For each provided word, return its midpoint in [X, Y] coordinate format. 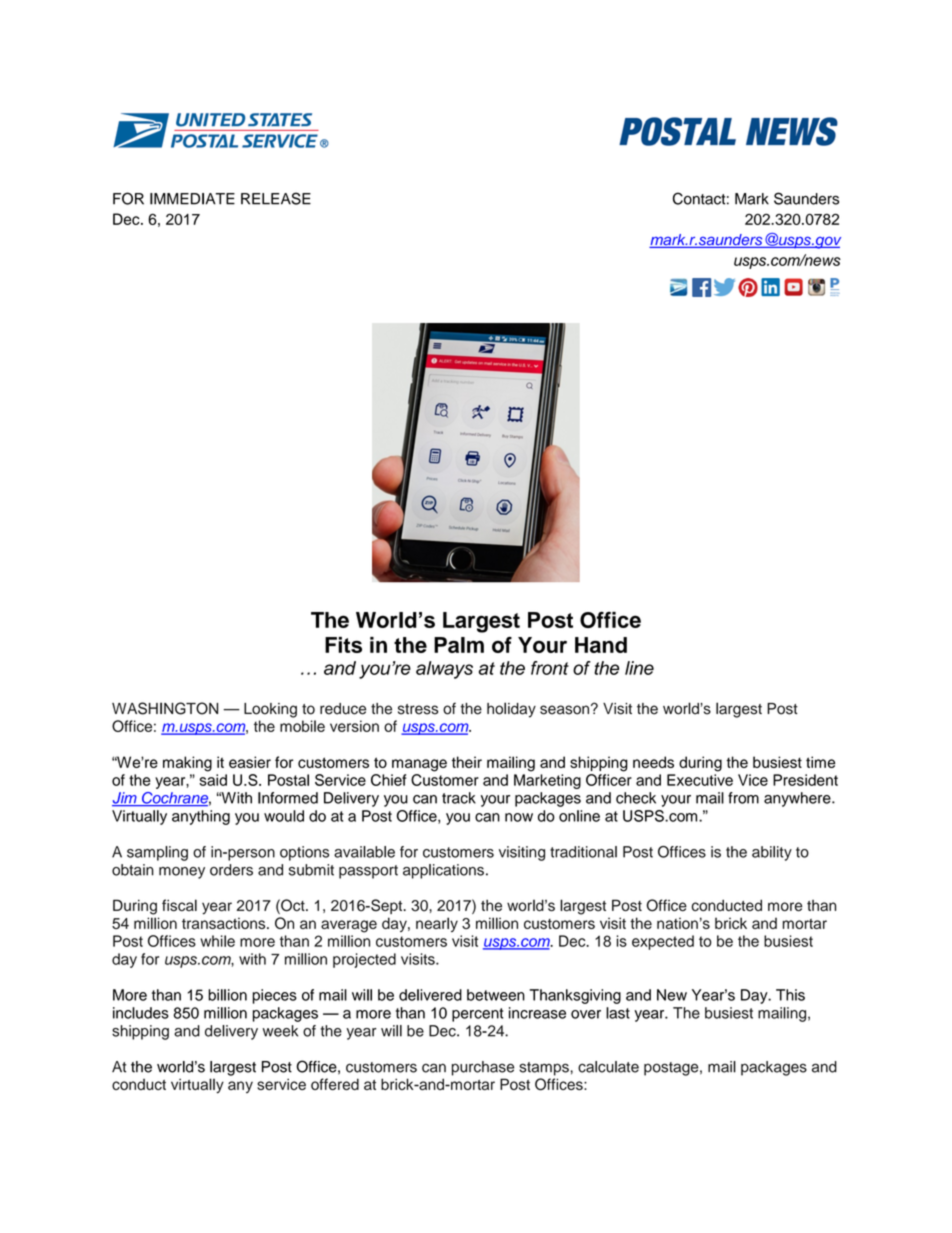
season [566, 709]
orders [231, 870]
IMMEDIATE [192, 199]
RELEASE [276, 198]
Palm [459, 645]
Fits [343, 645]
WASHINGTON [165, 708]
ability [772, 853]
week [280, 1031]
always [444, 670]
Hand [601, 645]
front [550, 668]
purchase [483, 1068]
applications [443, 871]
